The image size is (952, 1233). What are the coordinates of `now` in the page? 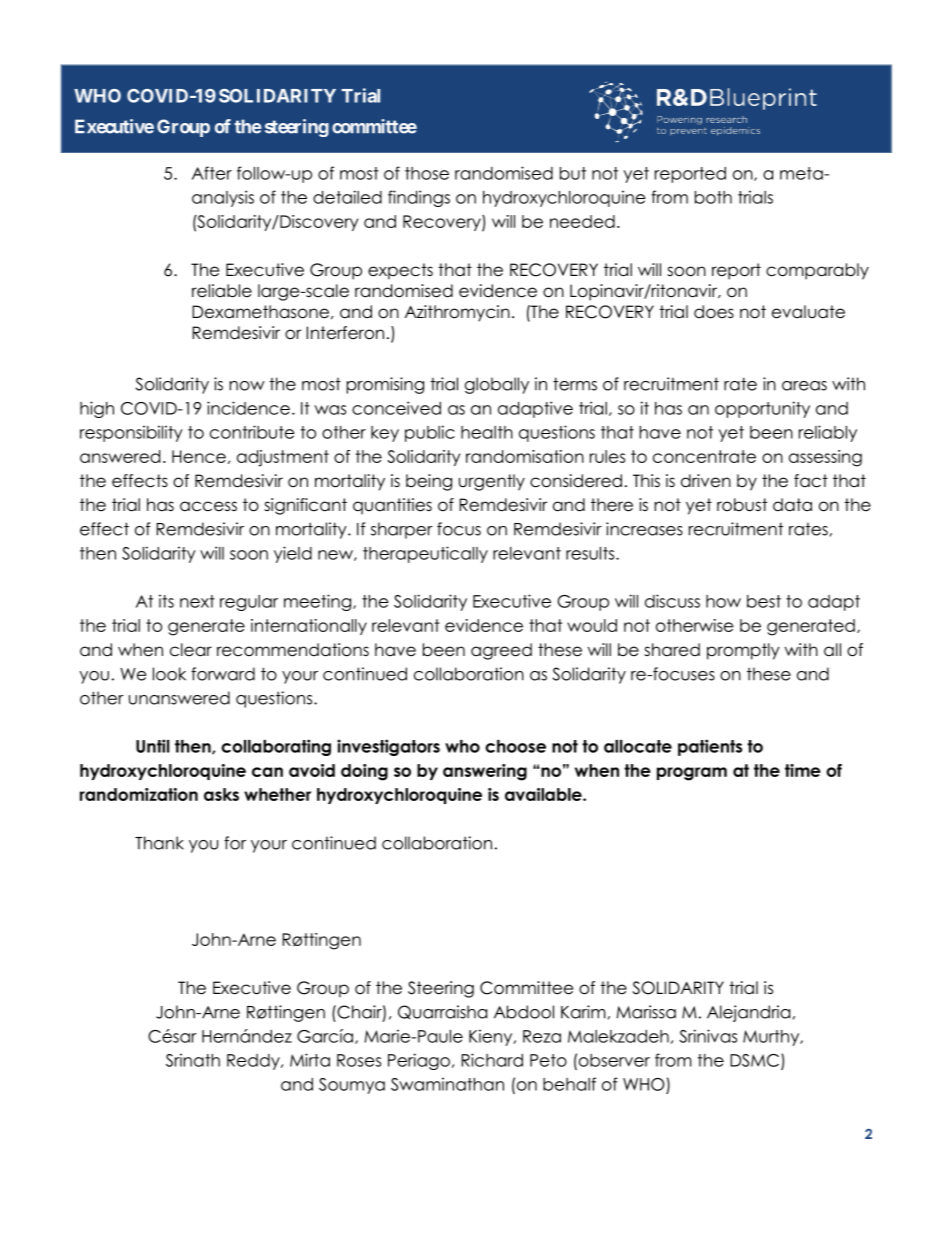 It's located at (247, 386).
